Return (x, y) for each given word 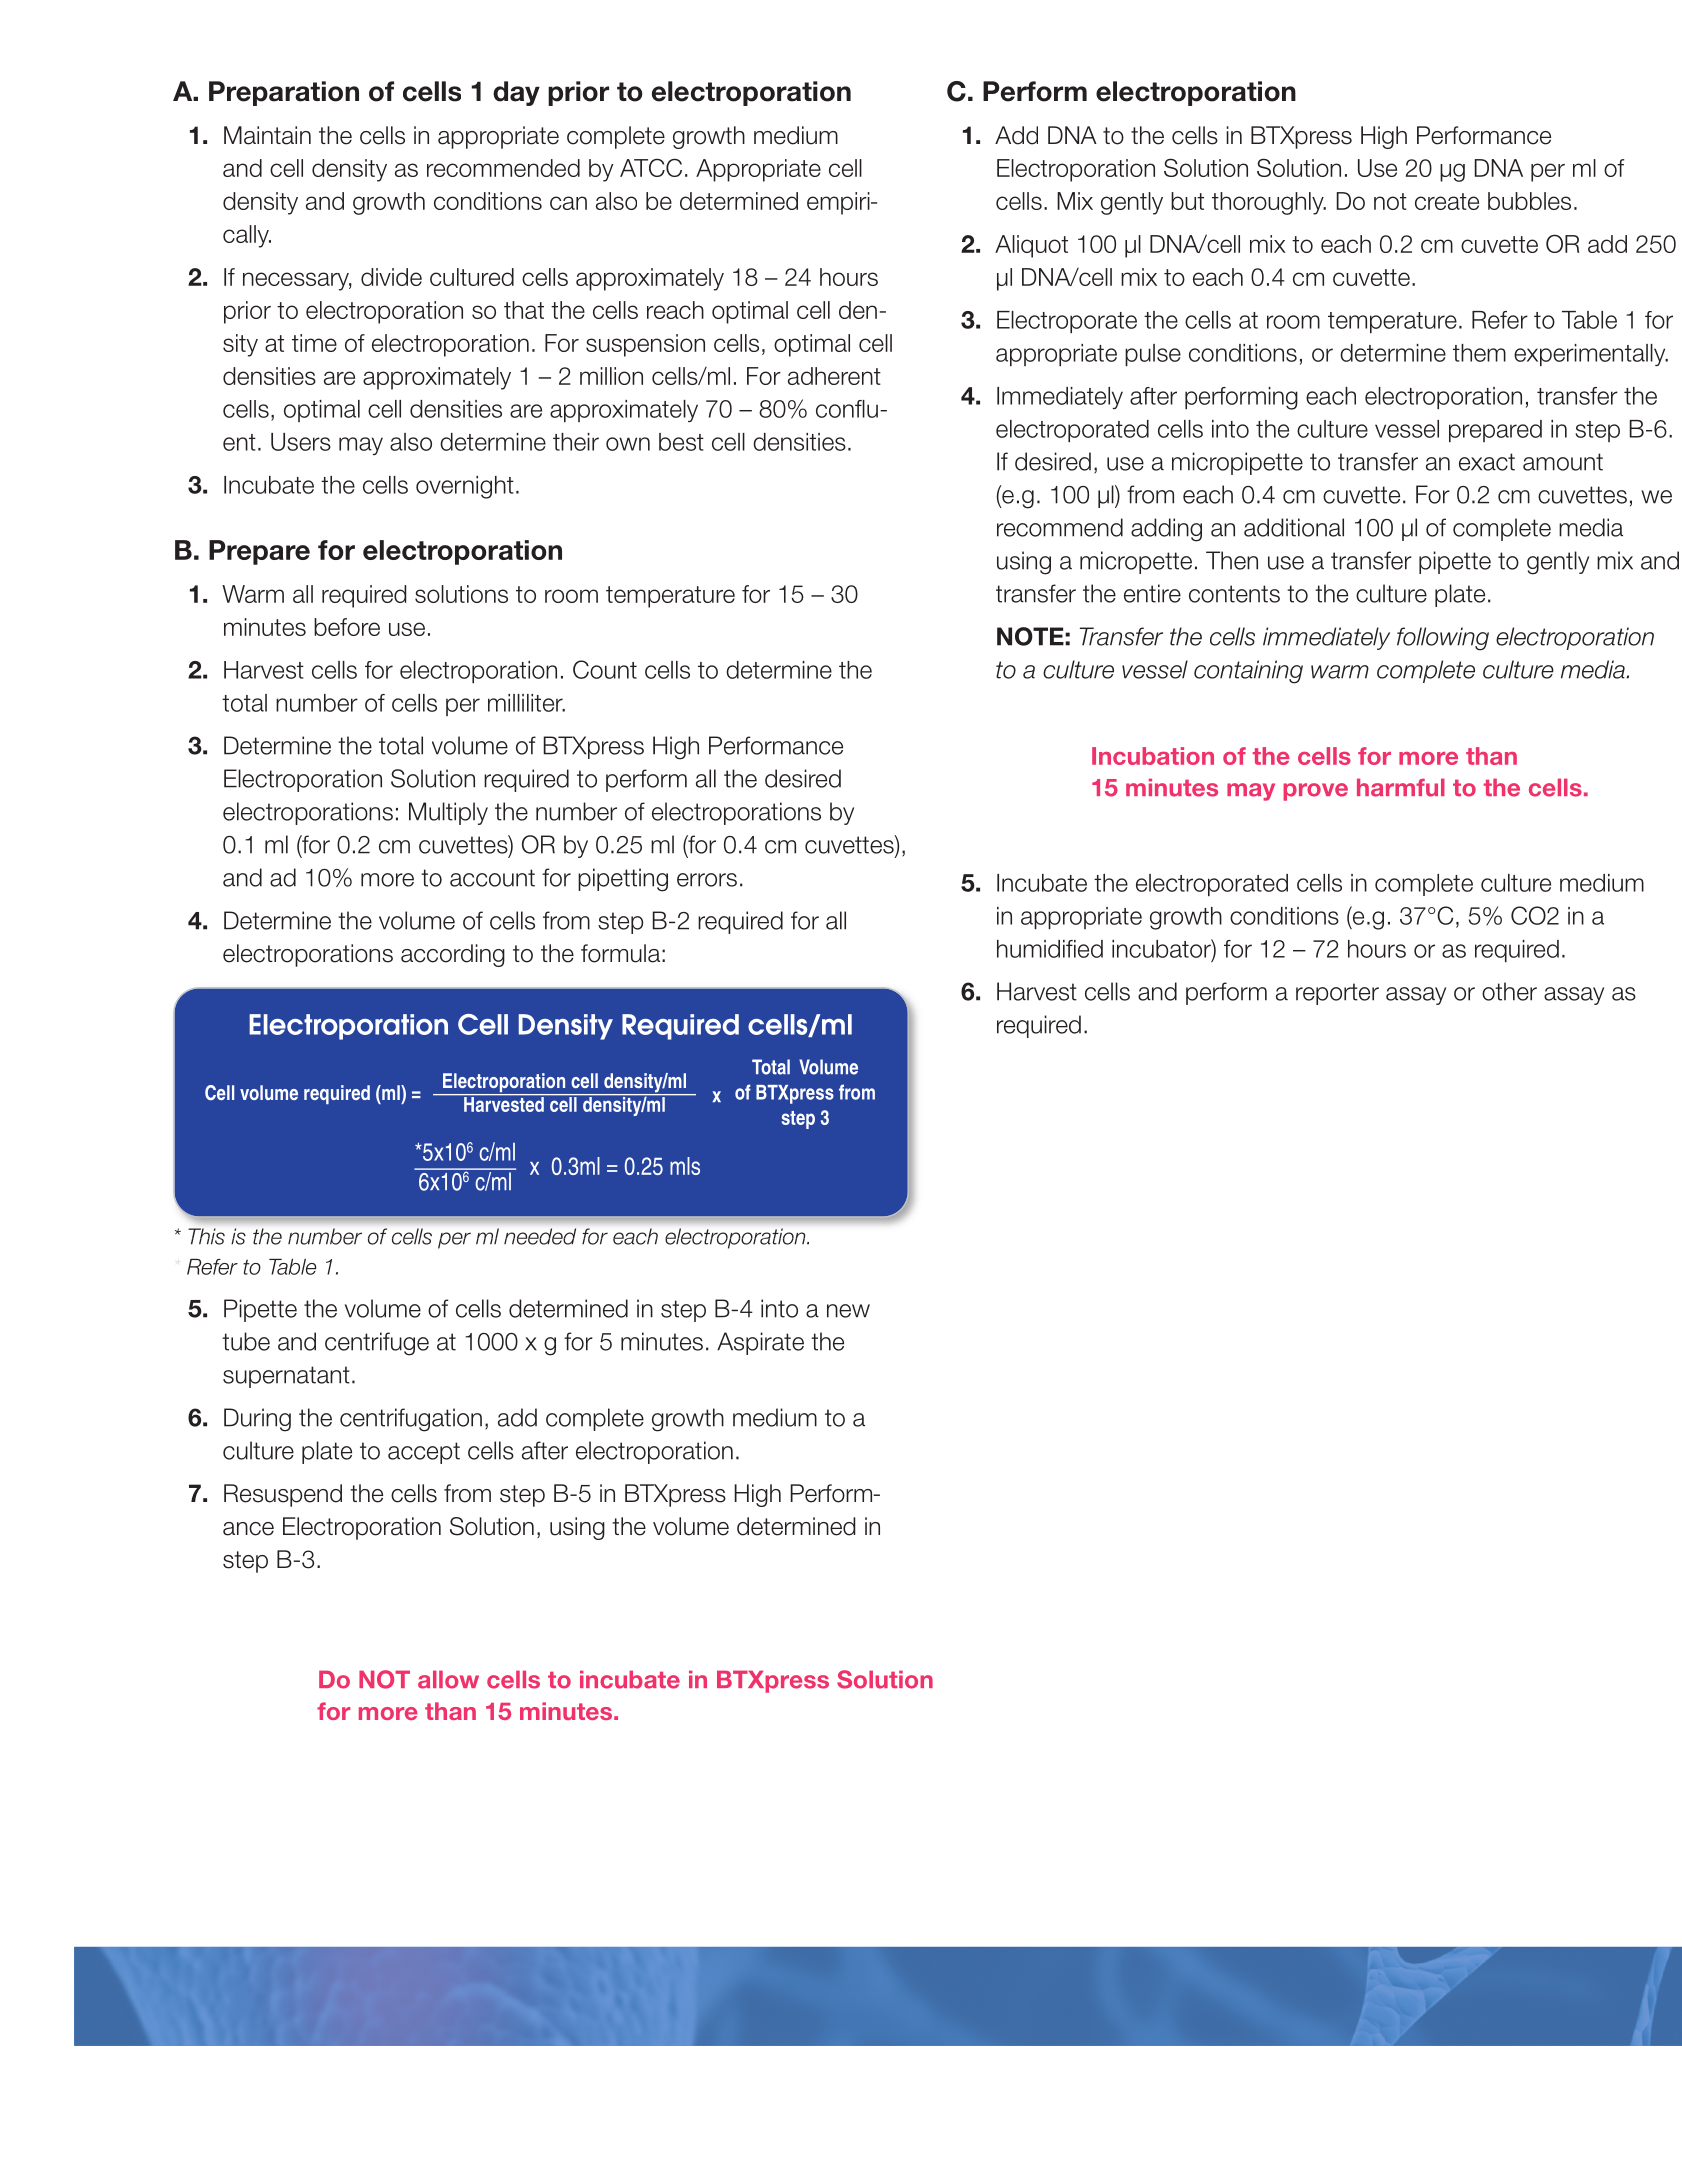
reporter (1337, 994)
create (1447, 201)
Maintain (267, 135)
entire (1152, 593)
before (347, 627)
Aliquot (1031, 246)
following (1443, 639)
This (206, 1236)
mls (685, 1166)
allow (448, 1679)
